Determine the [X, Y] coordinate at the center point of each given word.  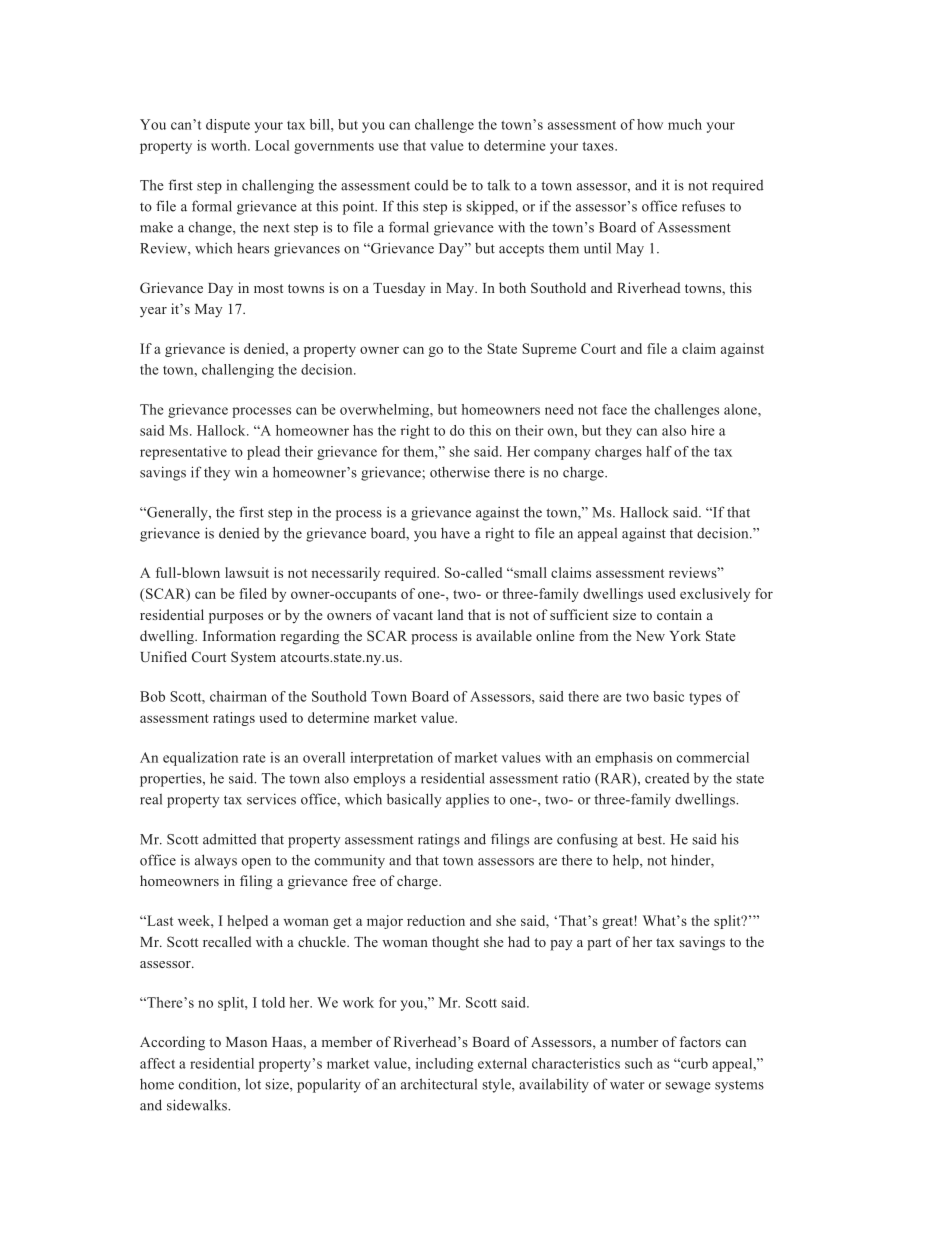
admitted [230, 839]
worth [230, 145]
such [639, 1063]
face [614, 409]
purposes [236, 618]
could [432, 185]
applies [467, 800]
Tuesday [399, 289]
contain [679, 614]
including [444, 1065]
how [650, 124]
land [451, 614]
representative [183, 453]
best [651, 839]
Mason [246, 1042]
